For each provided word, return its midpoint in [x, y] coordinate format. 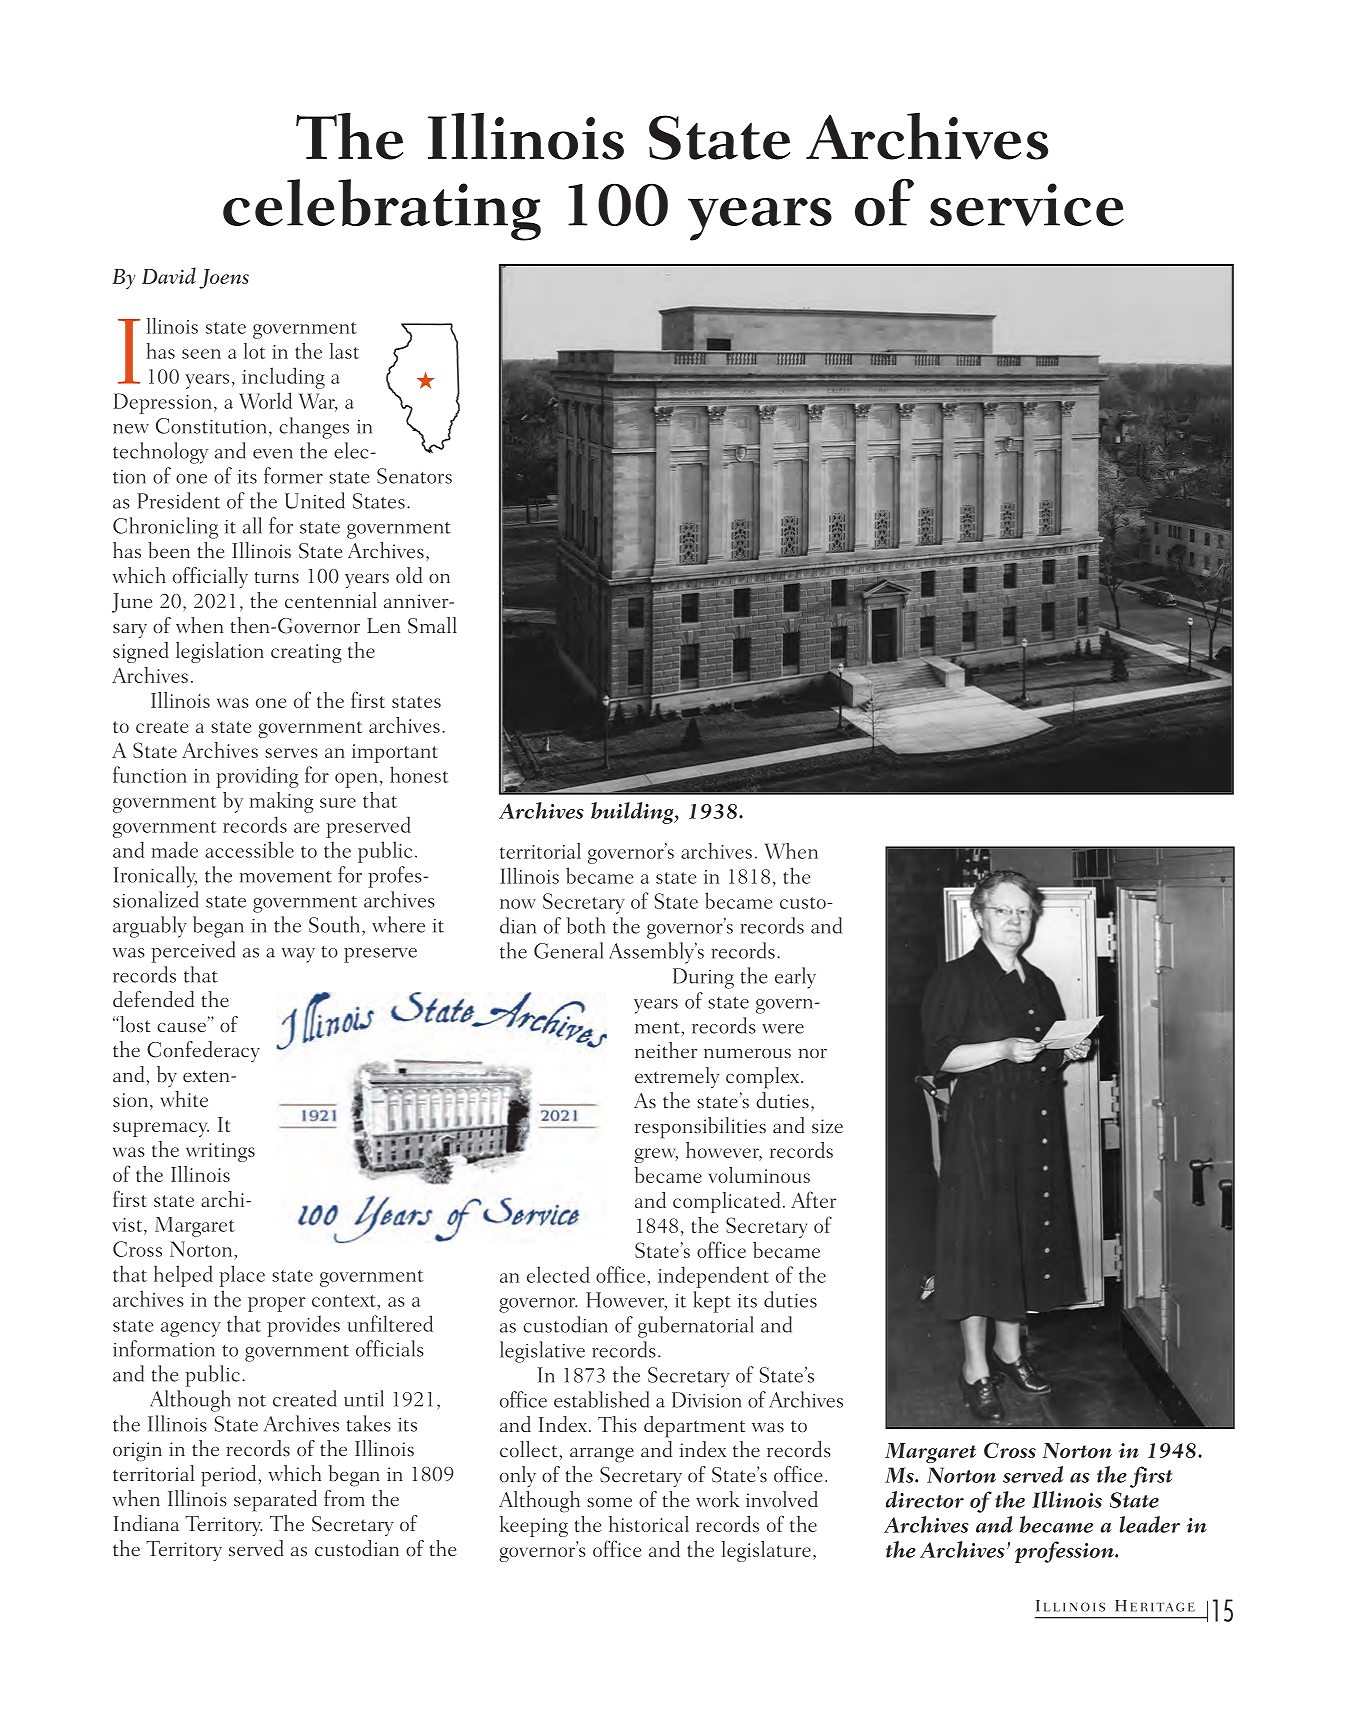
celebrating [382, 210]
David [169, 275]
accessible [249, 849]
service [1027, 204]
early [795, 978]
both [586, 925]
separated [275, 1501]
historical [649, 1524]
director [925, 1499]
